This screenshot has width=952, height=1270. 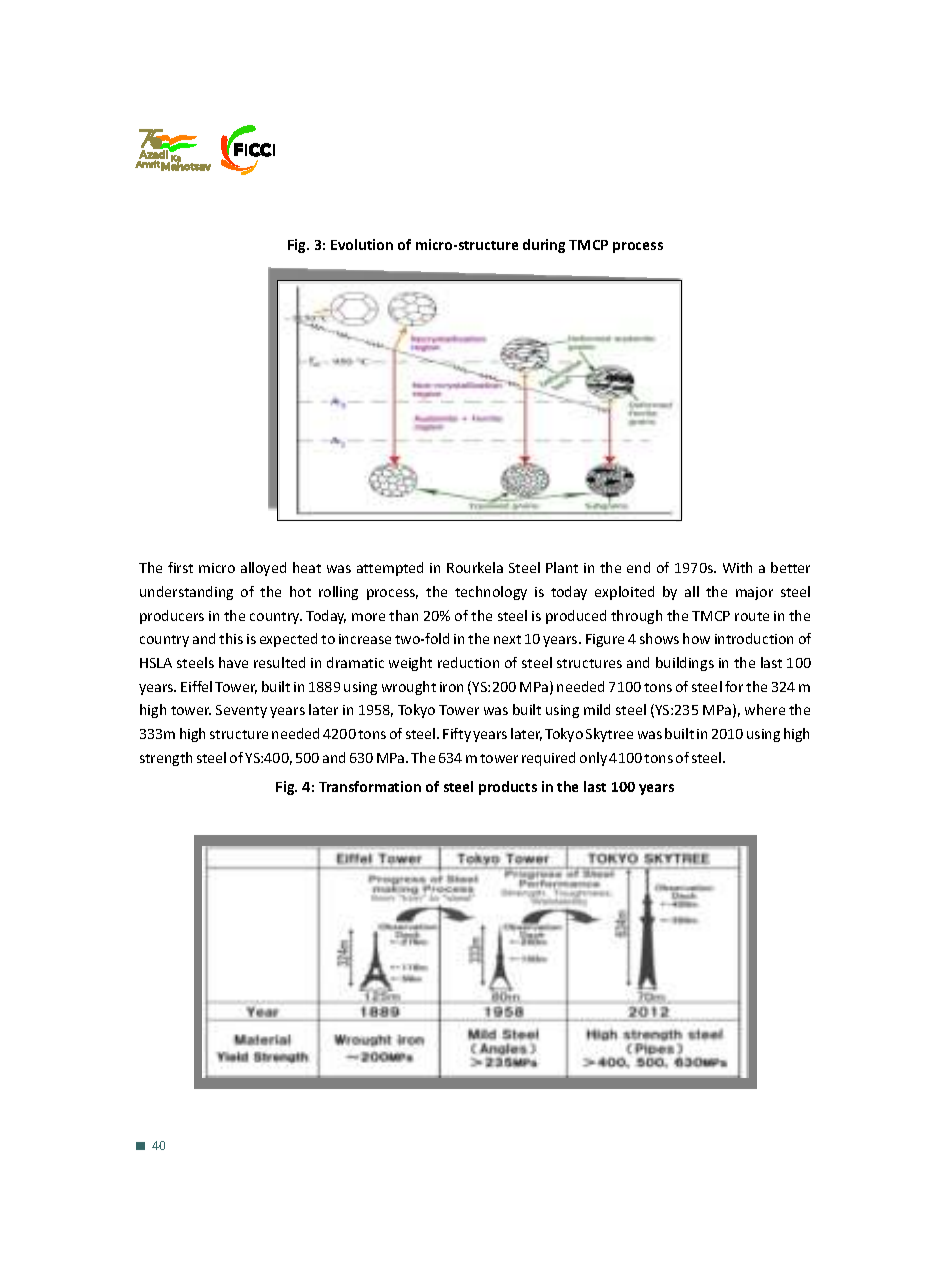 I want to click on during, so click(x=544, y=246).
